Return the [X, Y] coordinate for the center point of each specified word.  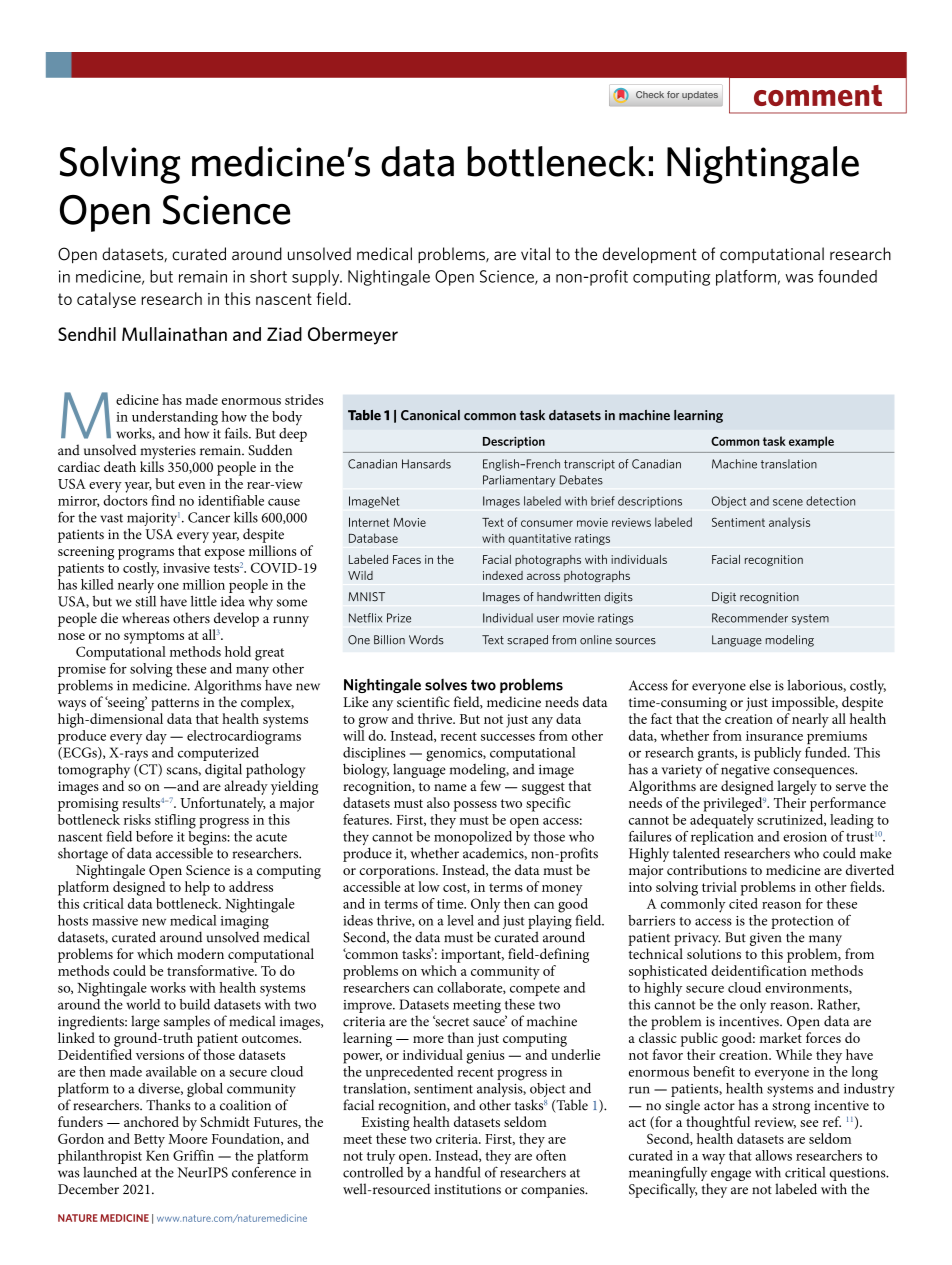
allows [773, 1155]
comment [818, 95]
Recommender [750, 618]
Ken [157, 1156]
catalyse [106, 300]
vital [535, 254]
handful [458, 1172]
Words [426, 640]
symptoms [154, 637]
